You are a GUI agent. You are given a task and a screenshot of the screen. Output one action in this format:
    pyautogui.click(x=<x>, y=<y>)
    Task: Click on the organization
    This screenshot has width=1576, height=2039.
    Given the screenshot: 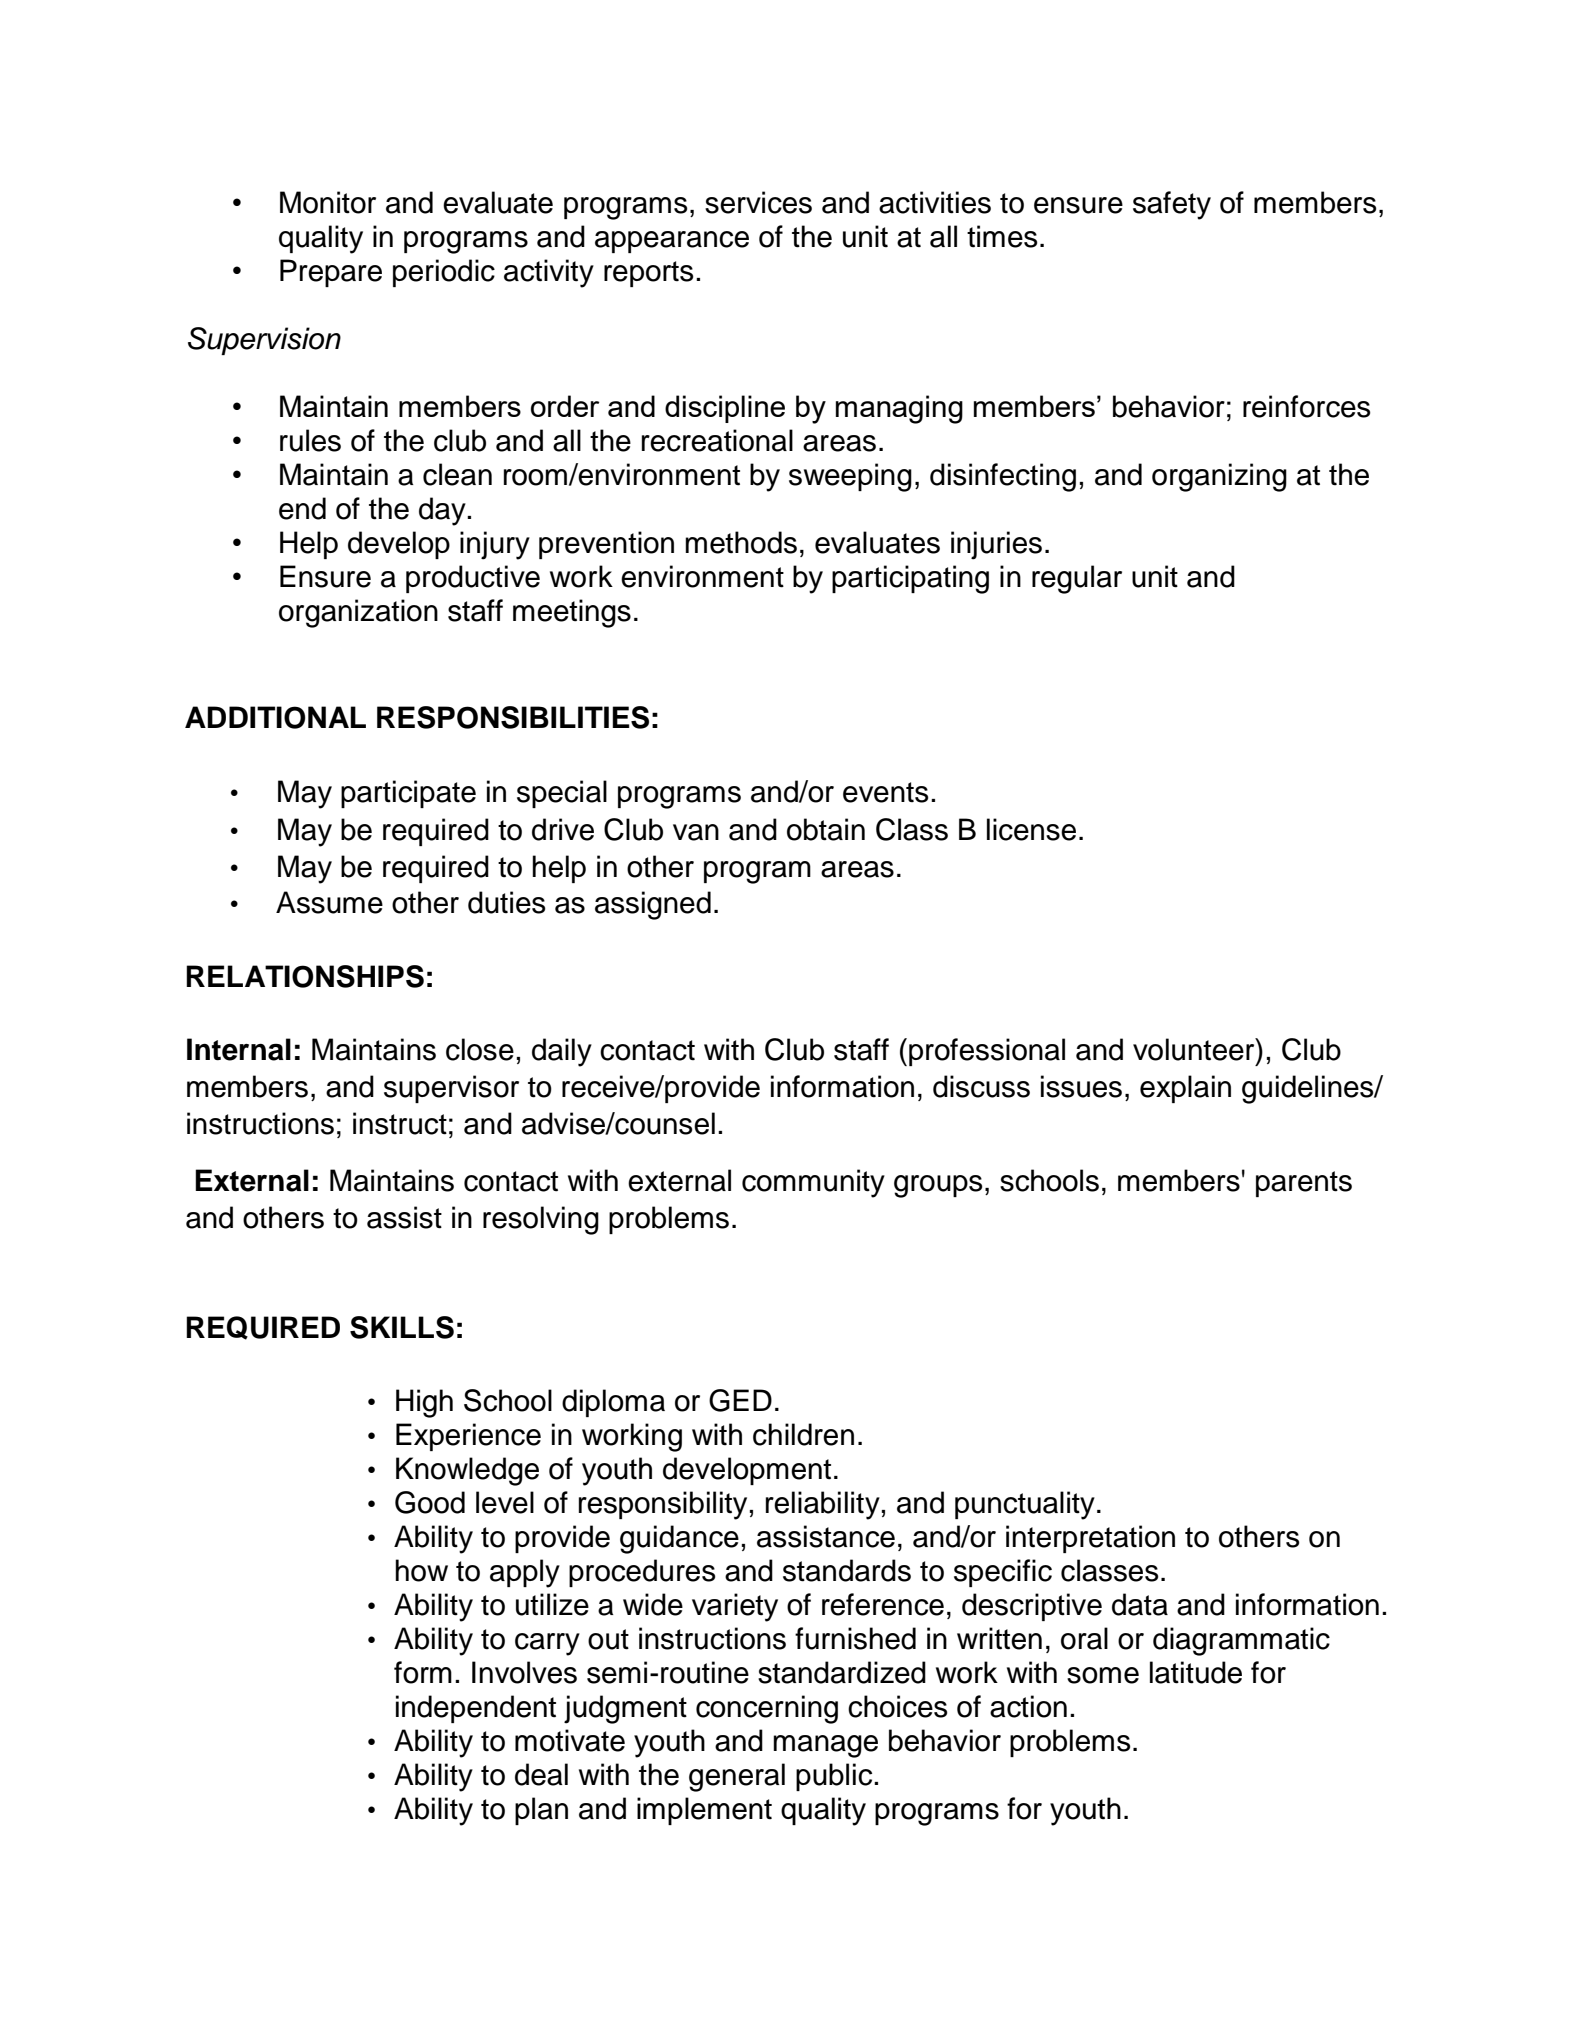 What is the action you would take?
    pyautogui.click(x=358, y=613)
